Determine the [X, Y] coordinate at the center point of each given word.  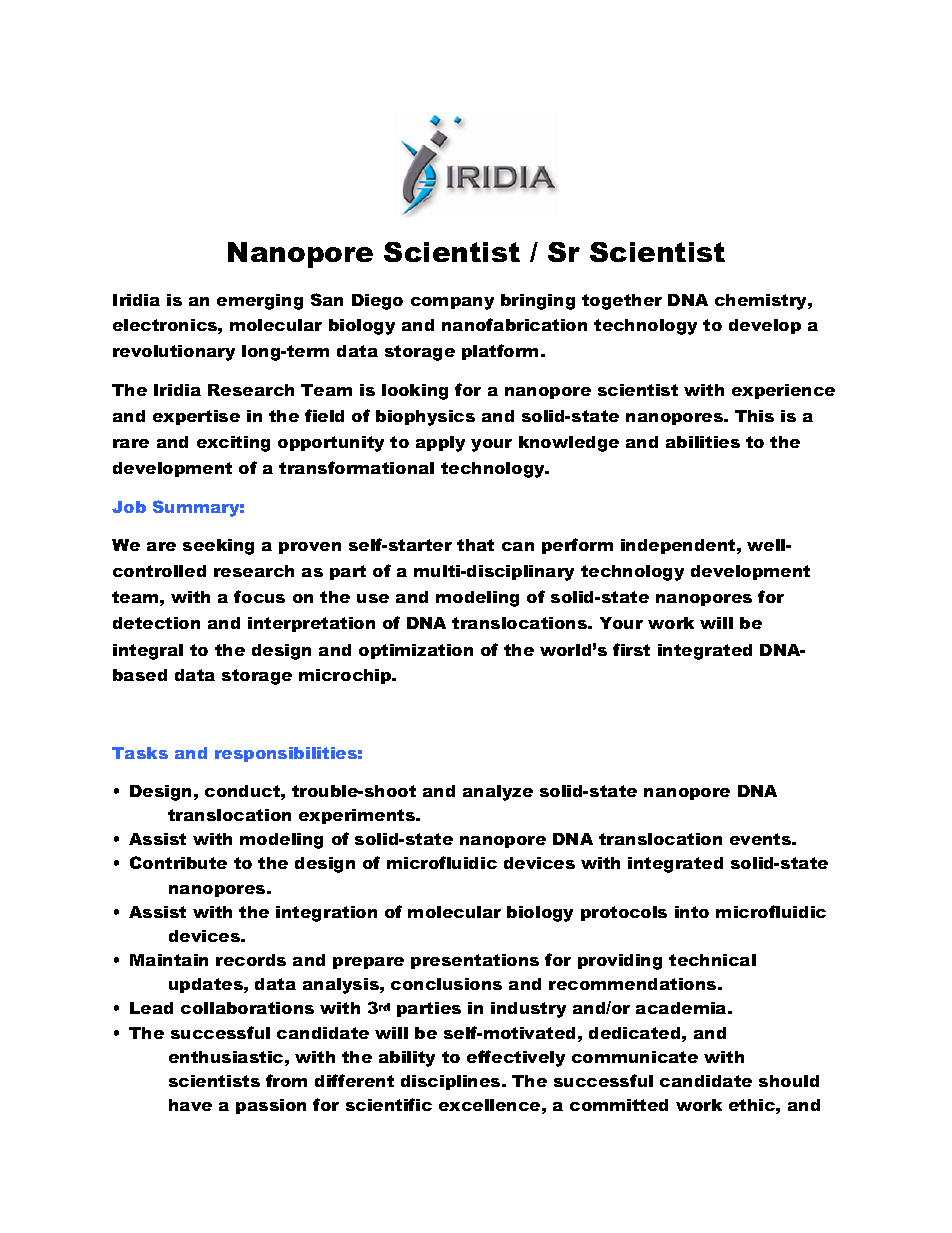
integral [148, 652]
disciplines [452, 1082]
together [622, 302]
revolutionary [174, 353]
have [190, 1105]
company [452, 303]
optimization [416, 651]
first [631, 649]
